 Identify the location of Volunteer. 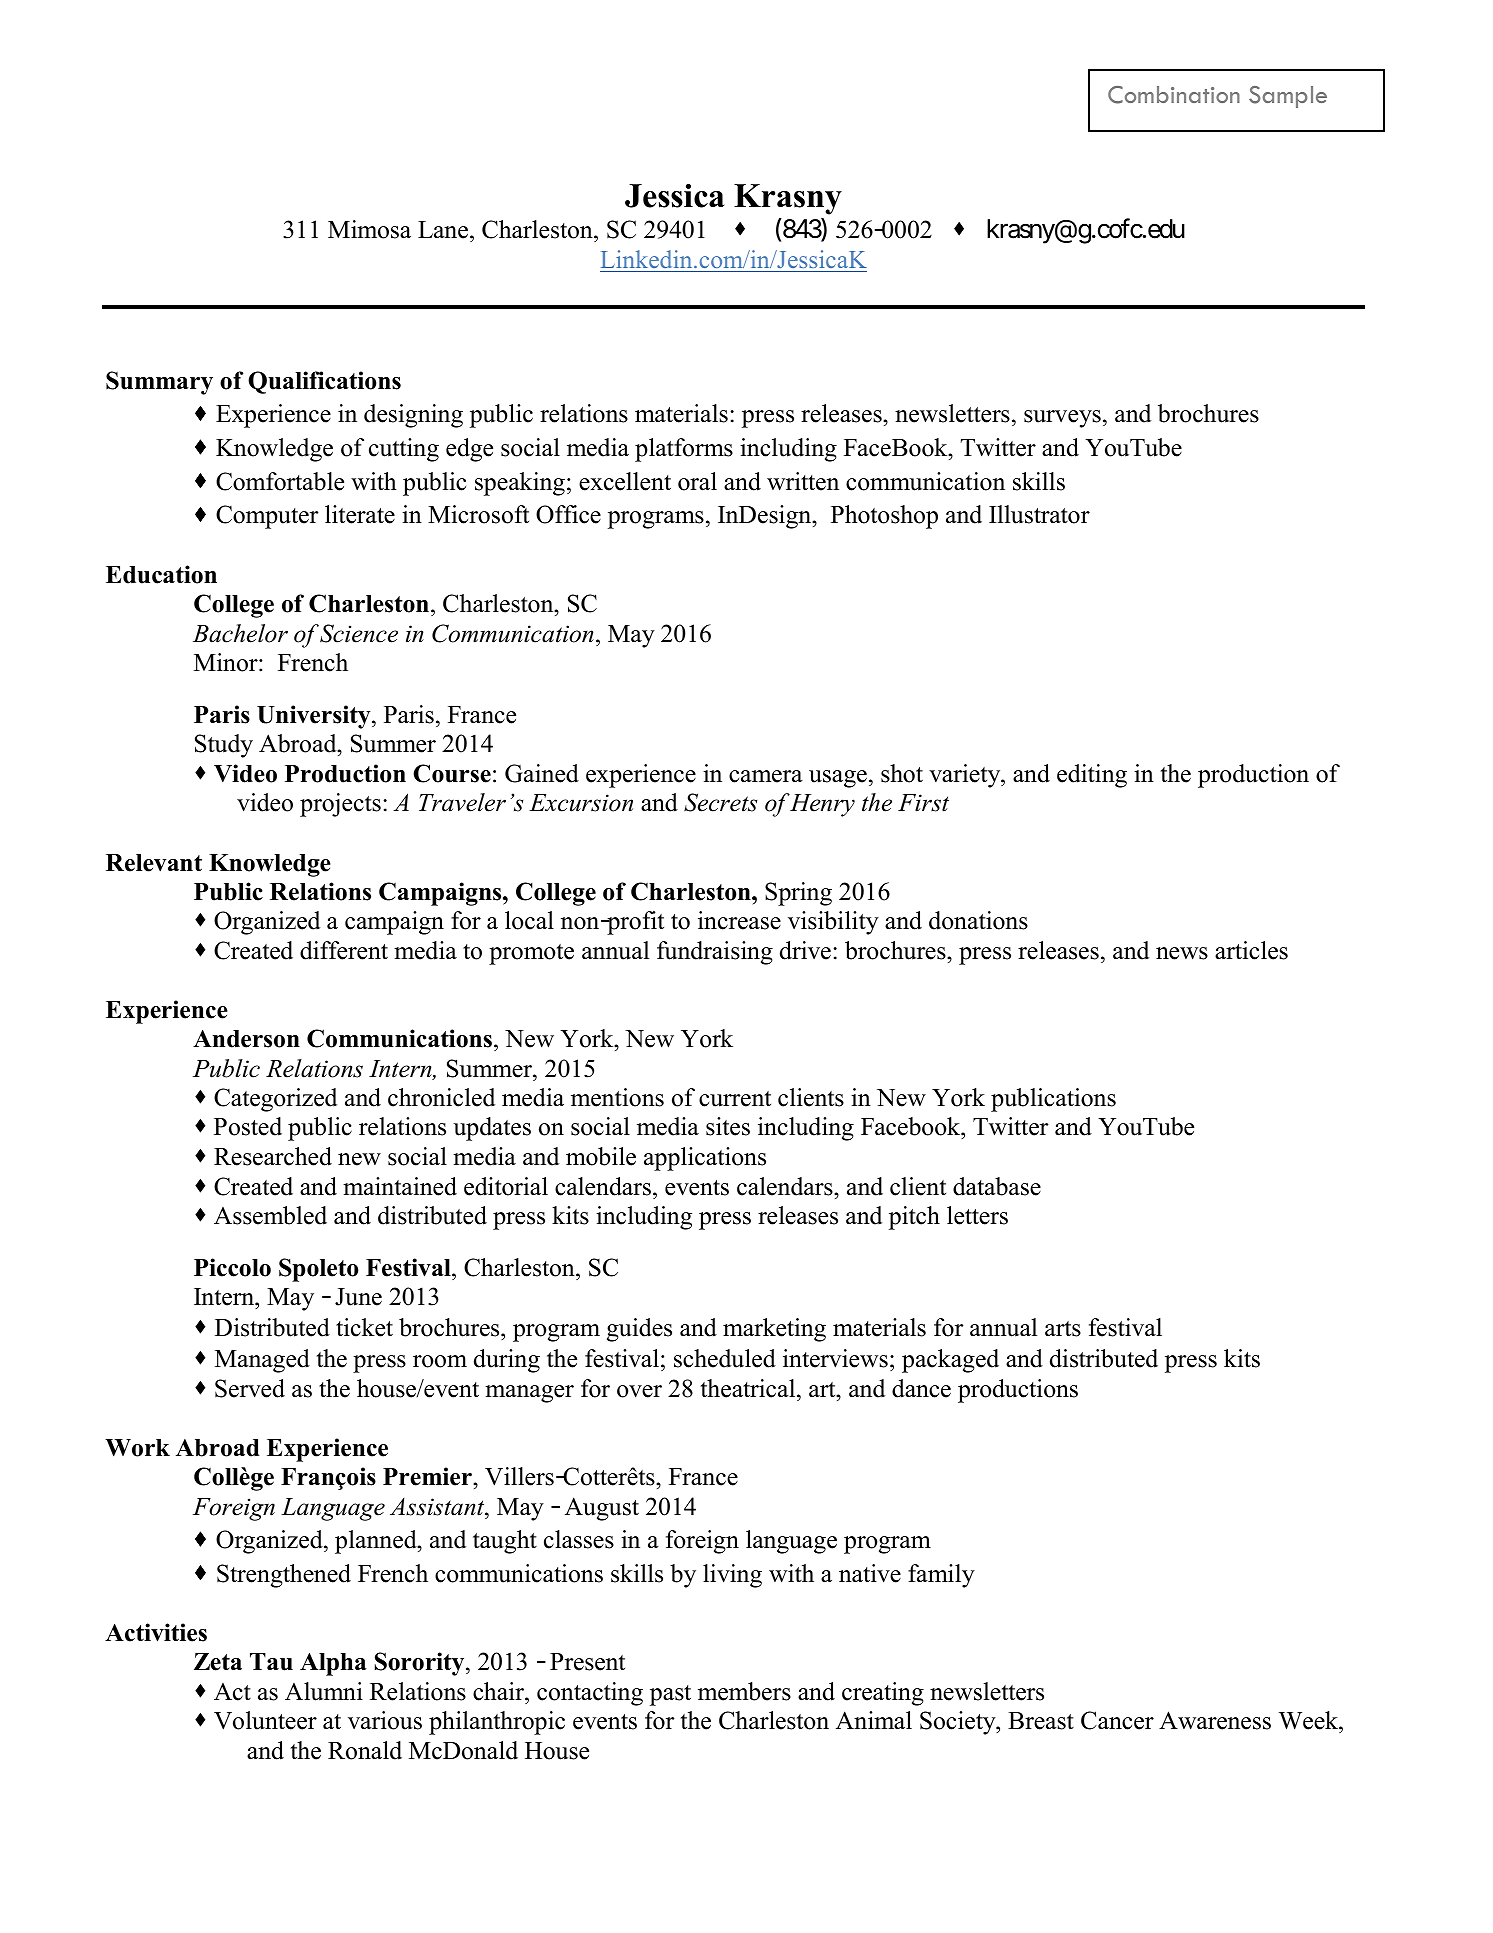
(265, 1720).
